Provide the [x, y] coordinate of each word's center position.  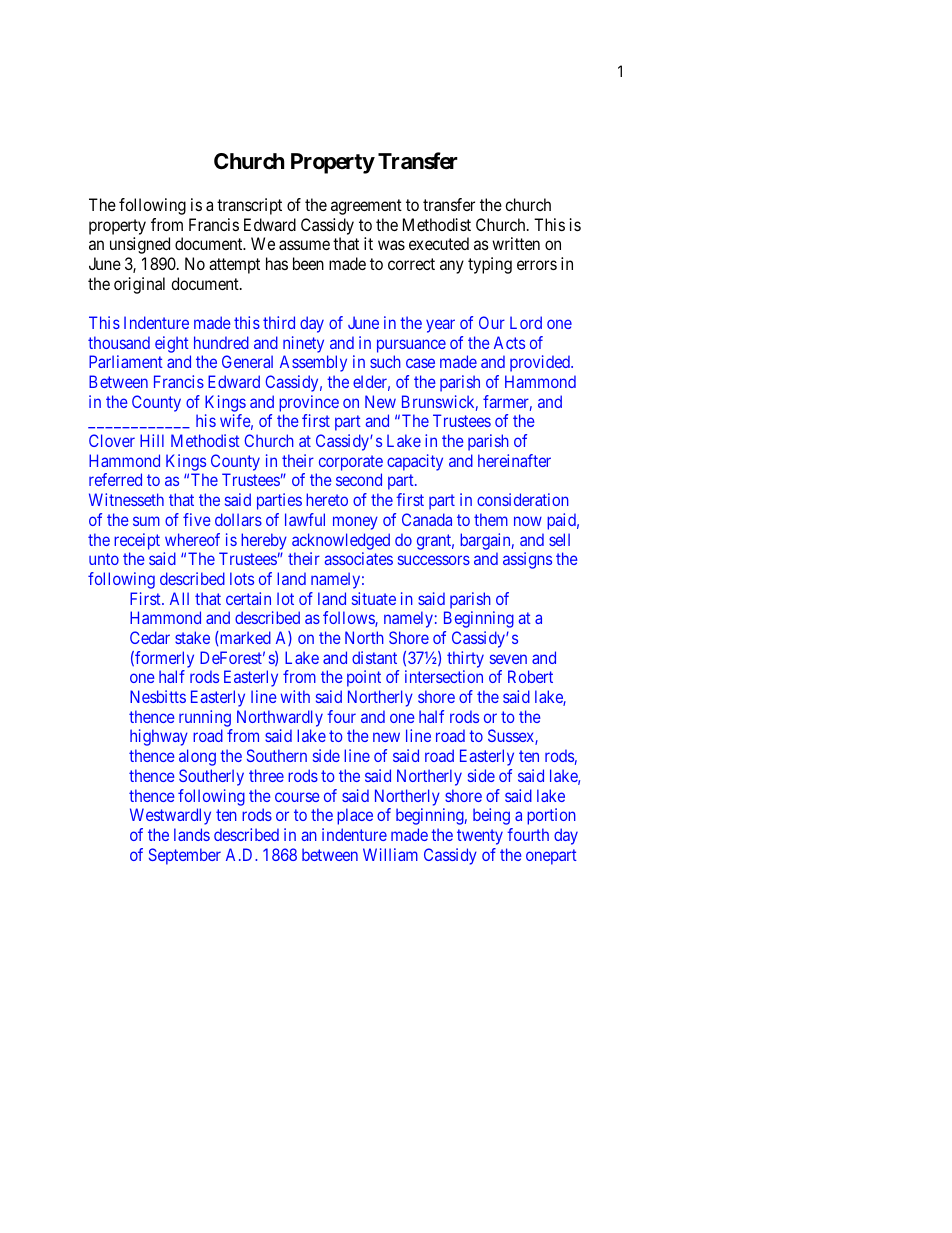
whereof [192, 539]
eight [172, 344]
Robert [530, 676]
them [491, 519]
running [205, 718]
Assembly [313, 363]
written [516, 243]
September [185, 856]
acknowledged [341, 541]
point [364, 678]
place [355, 816]
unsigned [140, 245]
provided [541, 363]
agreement [366, 207]
